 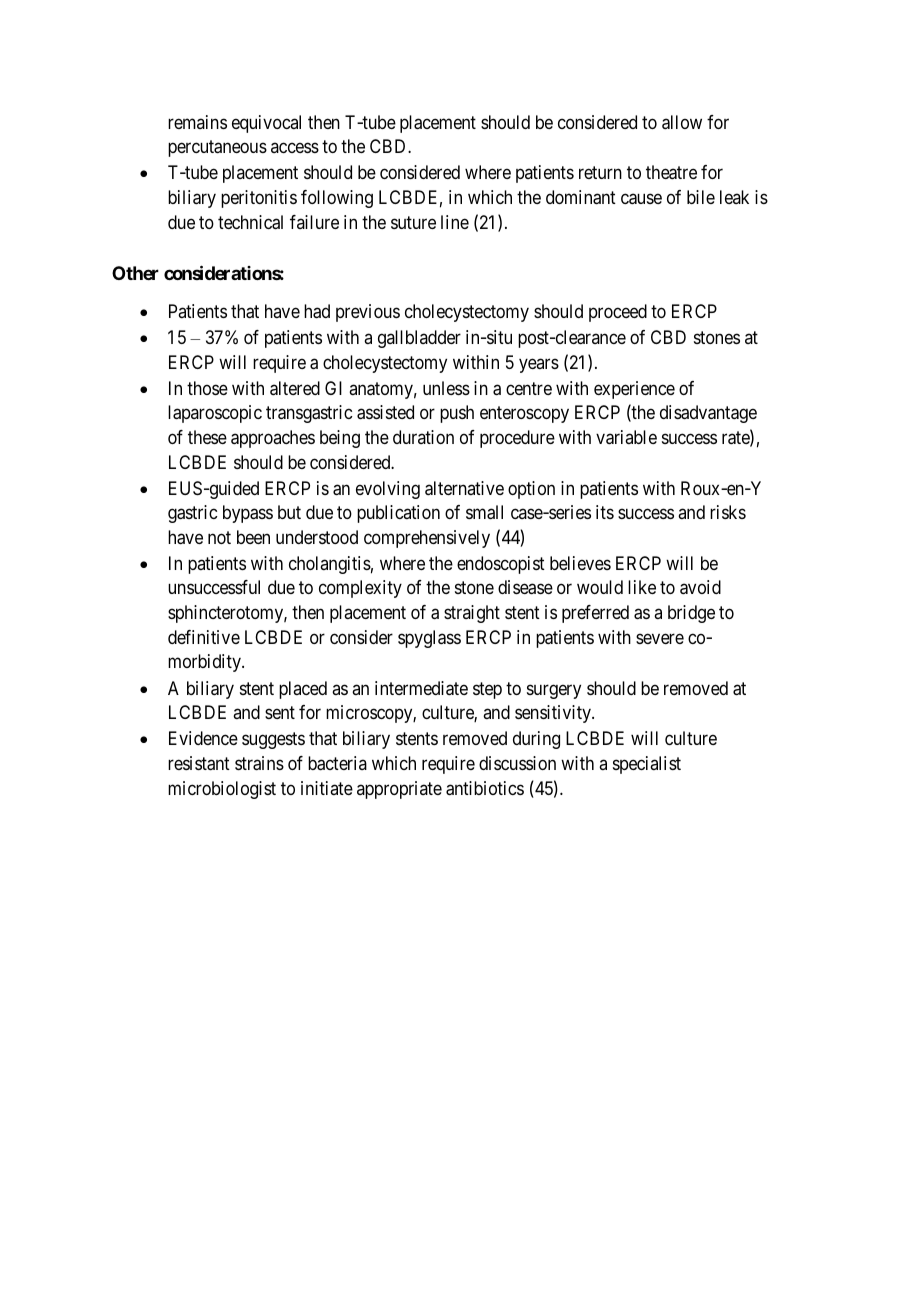 What do you see at coordinates (472, 614) in the image?
I see `straight` at bounding box center [472, 614].
